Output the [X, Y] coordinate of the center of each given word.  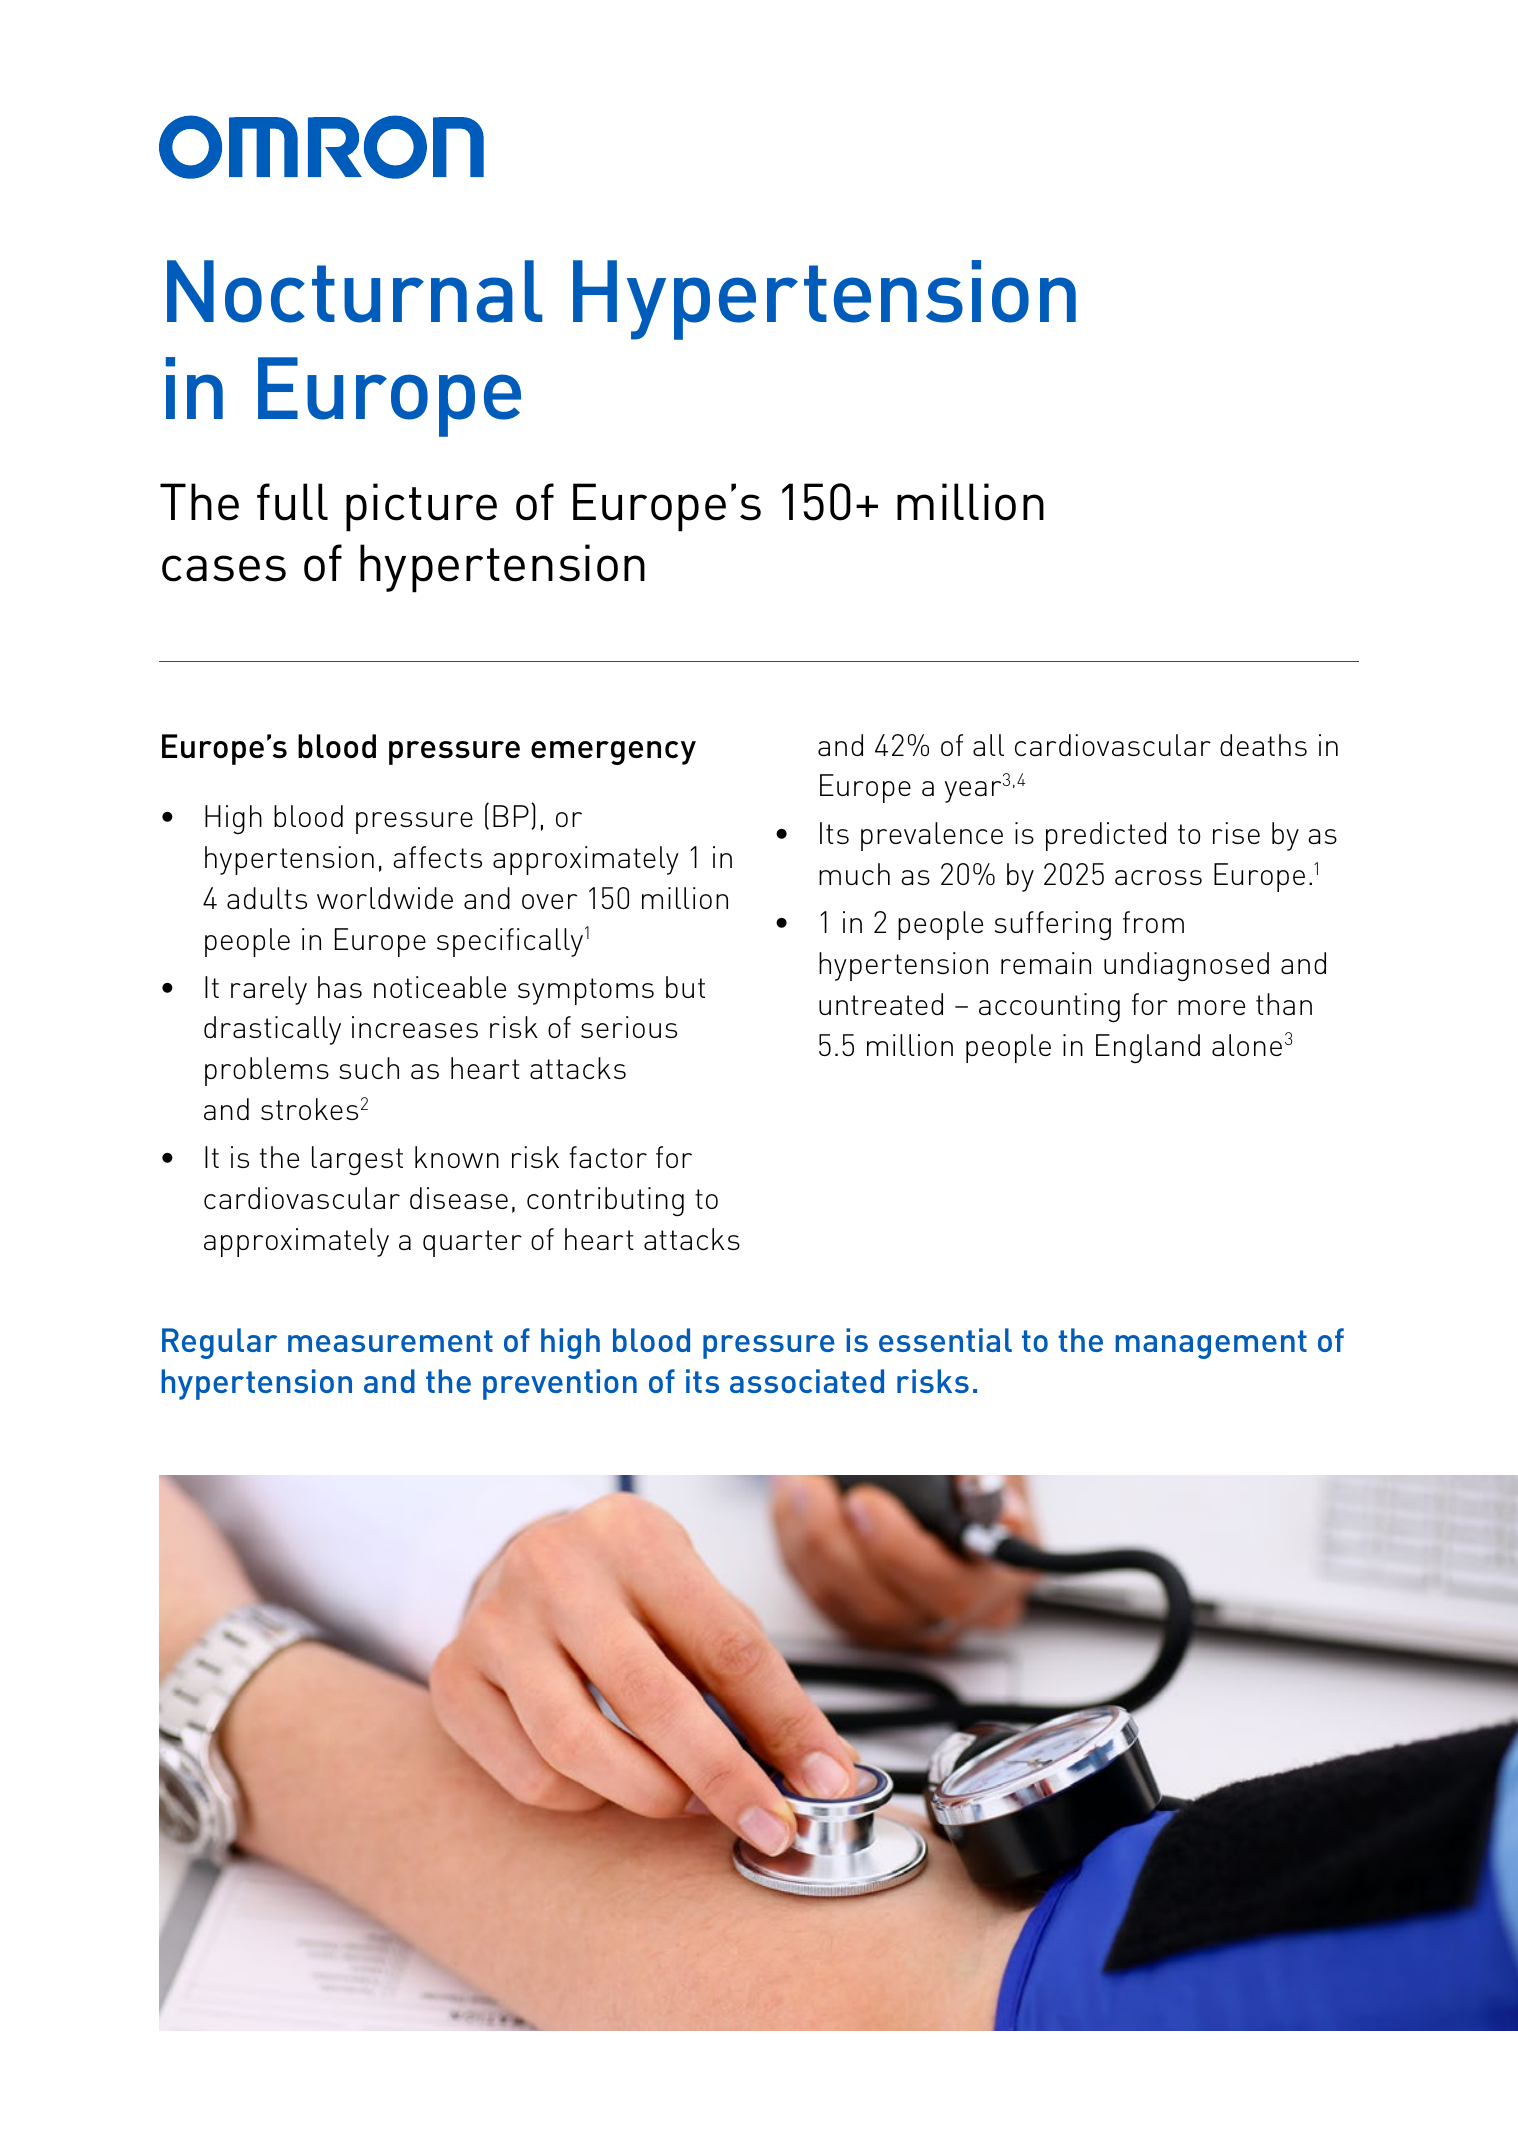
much [854, 874]
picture [421, 507]
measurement [390, 1341]
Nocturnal [354, 291]
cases [224, 568]
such [369, 1068]
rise [1236, 833]
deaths [1263, 745]
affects [437, 857]
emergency [613, 753]
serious [629, 1027]
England [1148, 1048]
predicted [1106, 836]
